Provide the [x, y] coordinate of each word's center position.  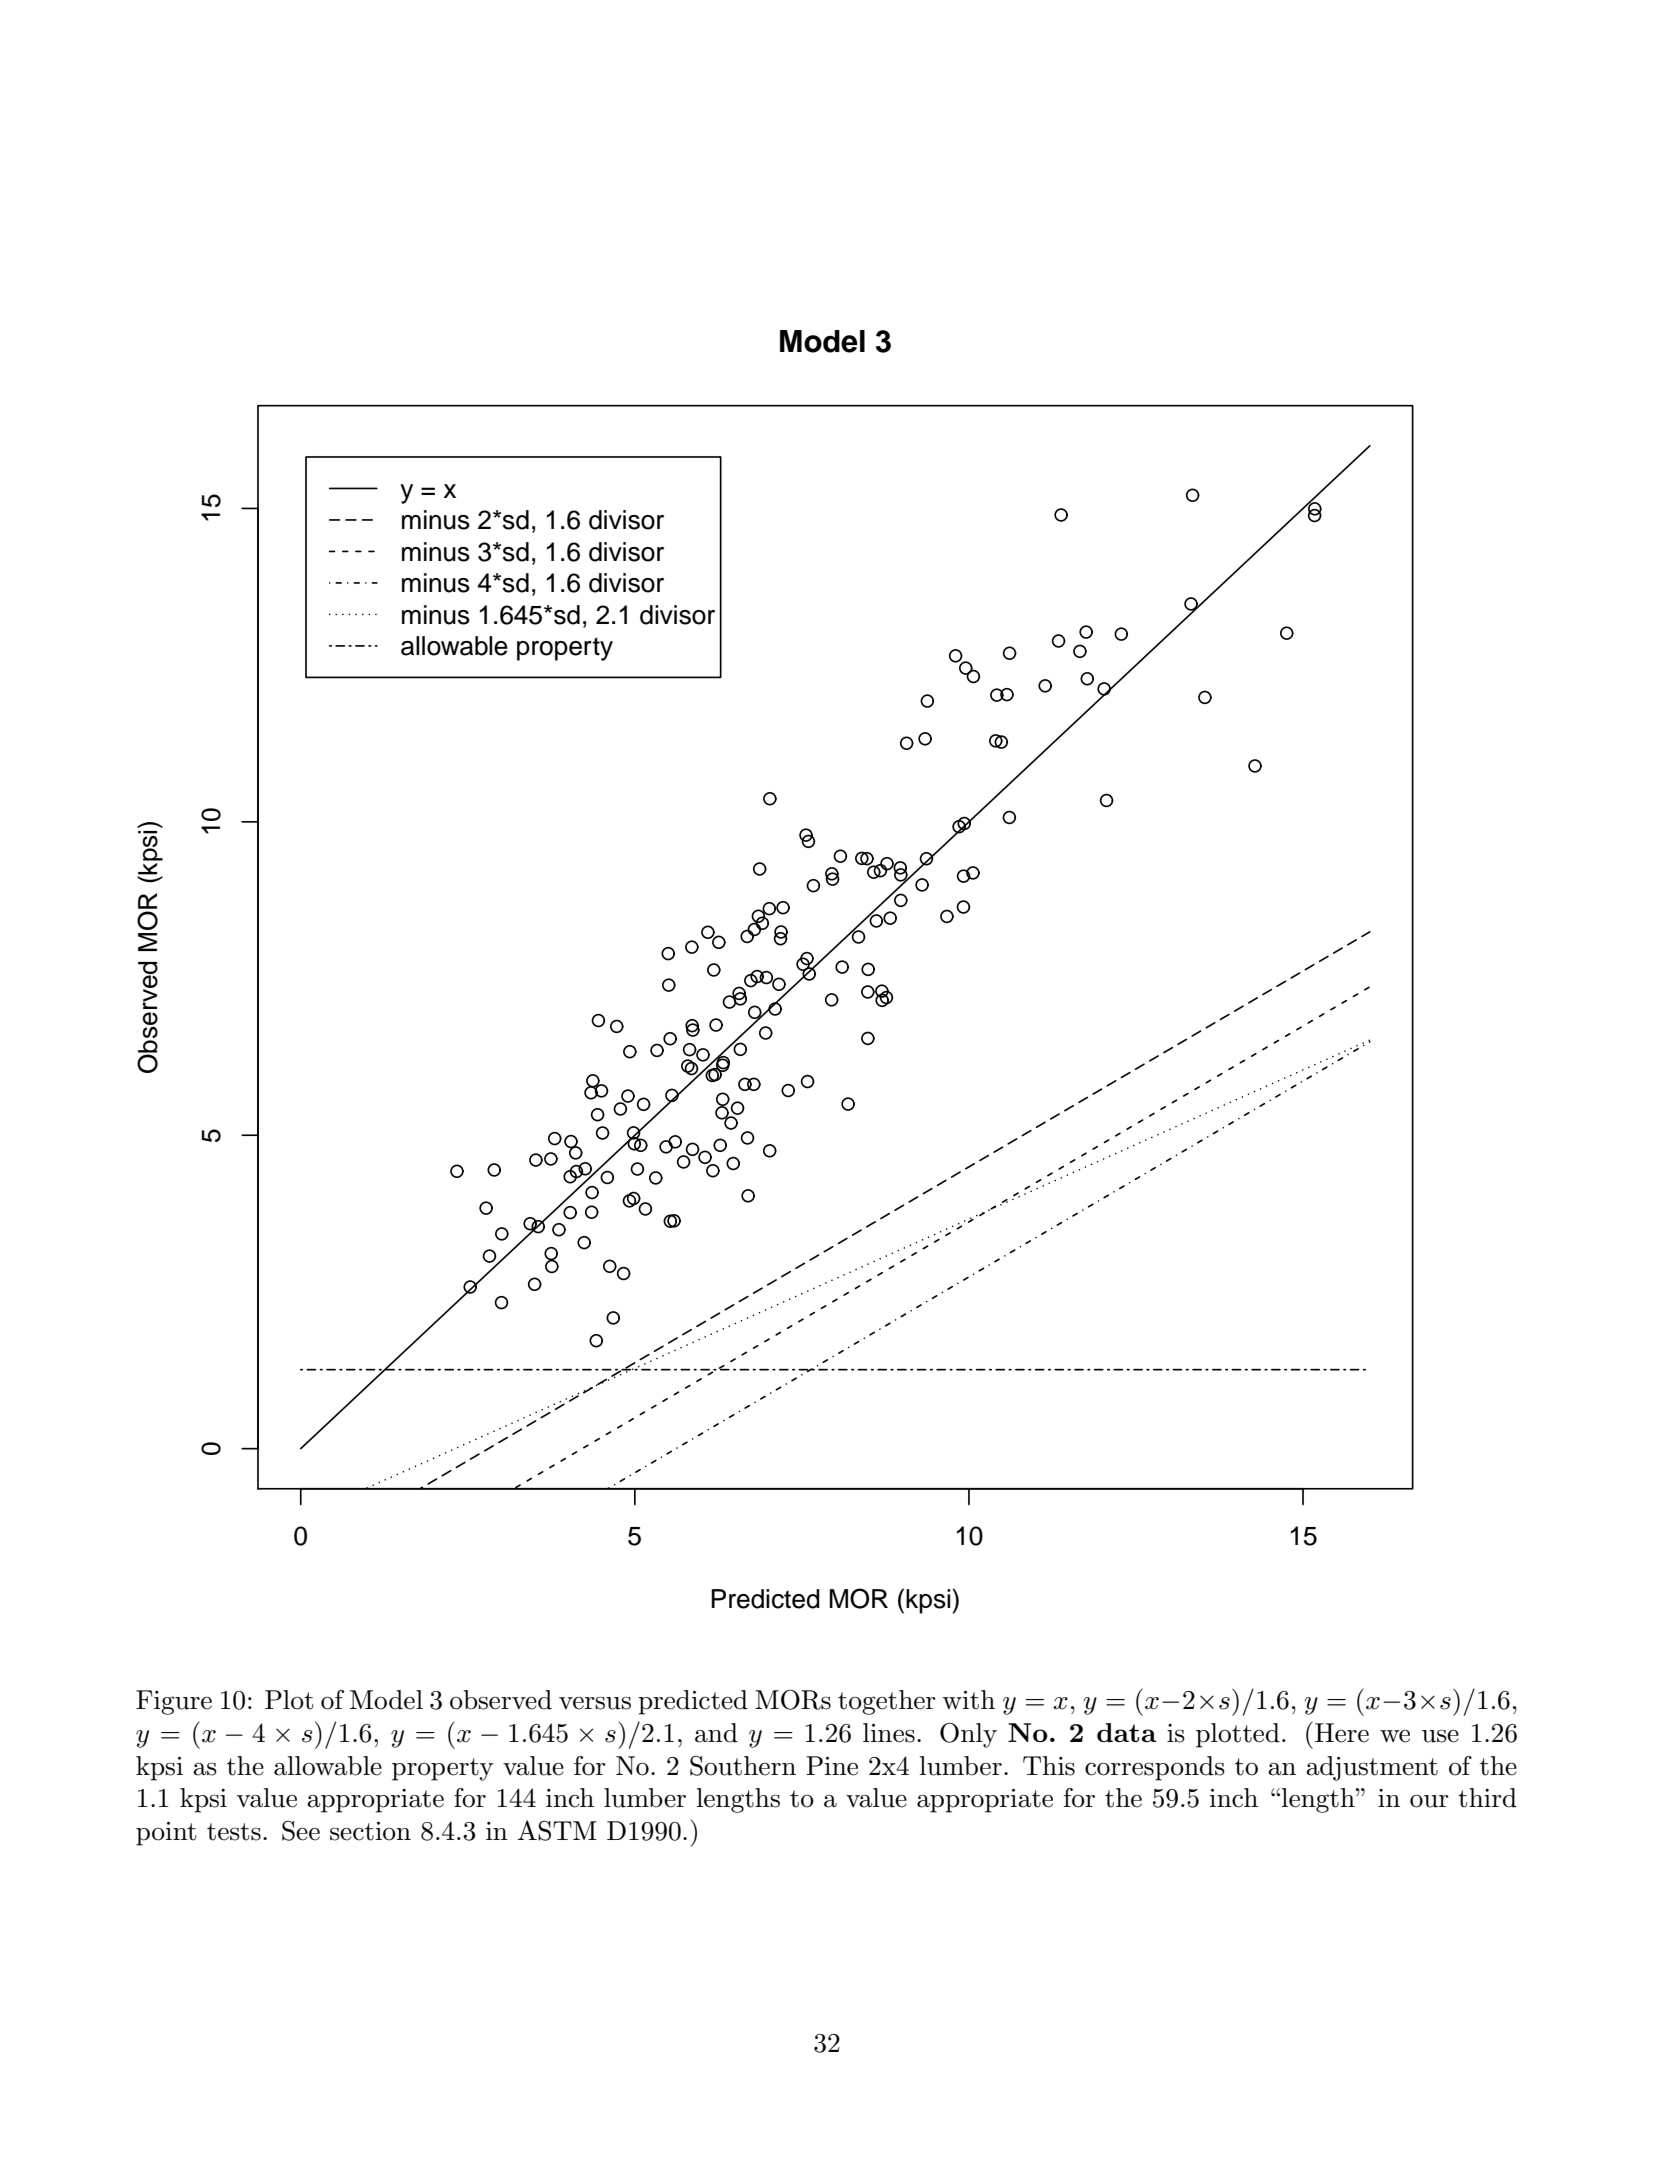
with [968, 1700]
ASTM [557, 1830]
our [1429, 1801]
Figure [174, 1702]
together [887, 1702]
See [301, 1831]
